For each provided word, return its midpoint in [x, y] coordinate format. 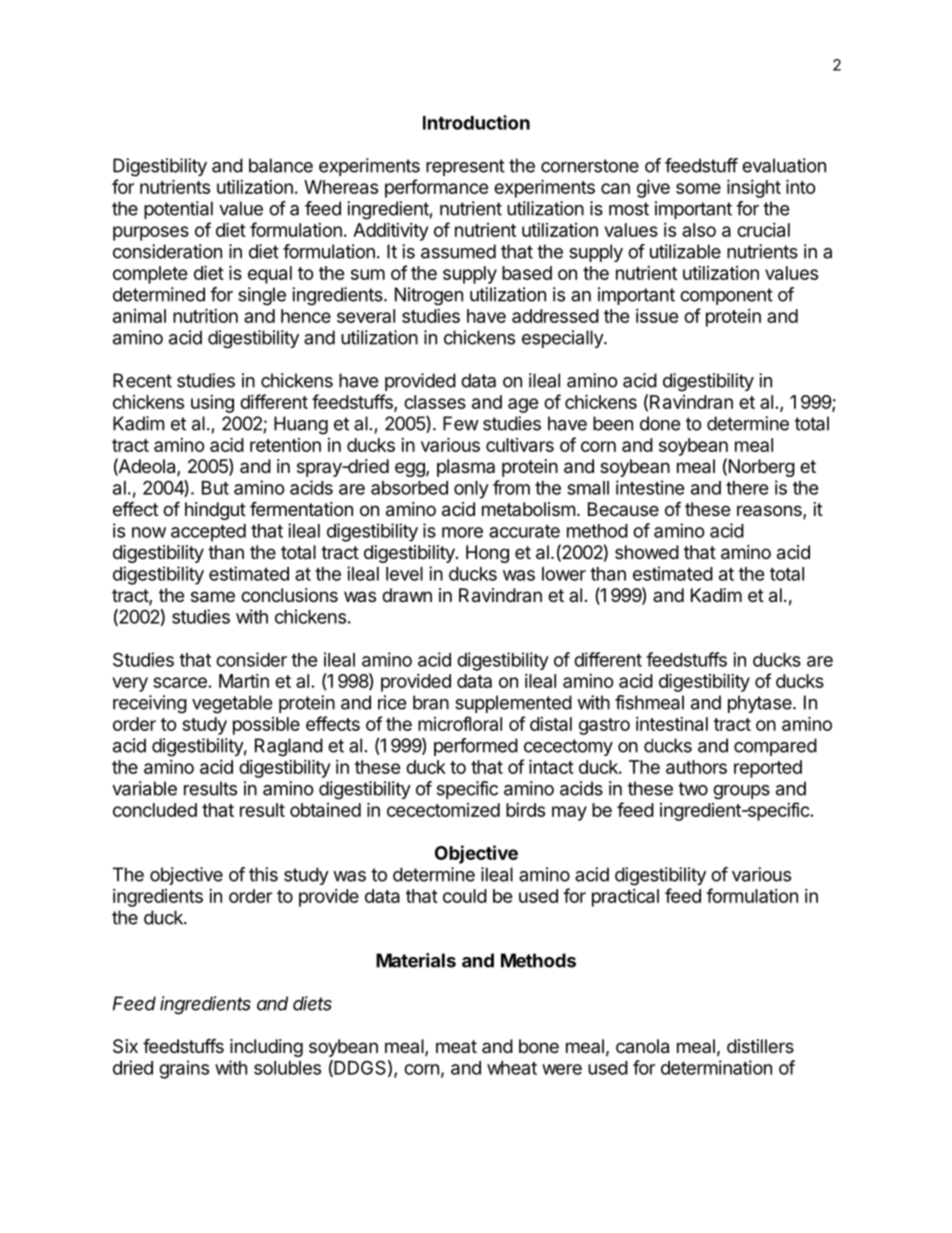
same [213, 597]
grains [184, 1069]
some [698, 188]
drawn [407, 595]
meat [456, 1046]
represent [465, 167]
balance [281, 165]
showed [647, 552]
